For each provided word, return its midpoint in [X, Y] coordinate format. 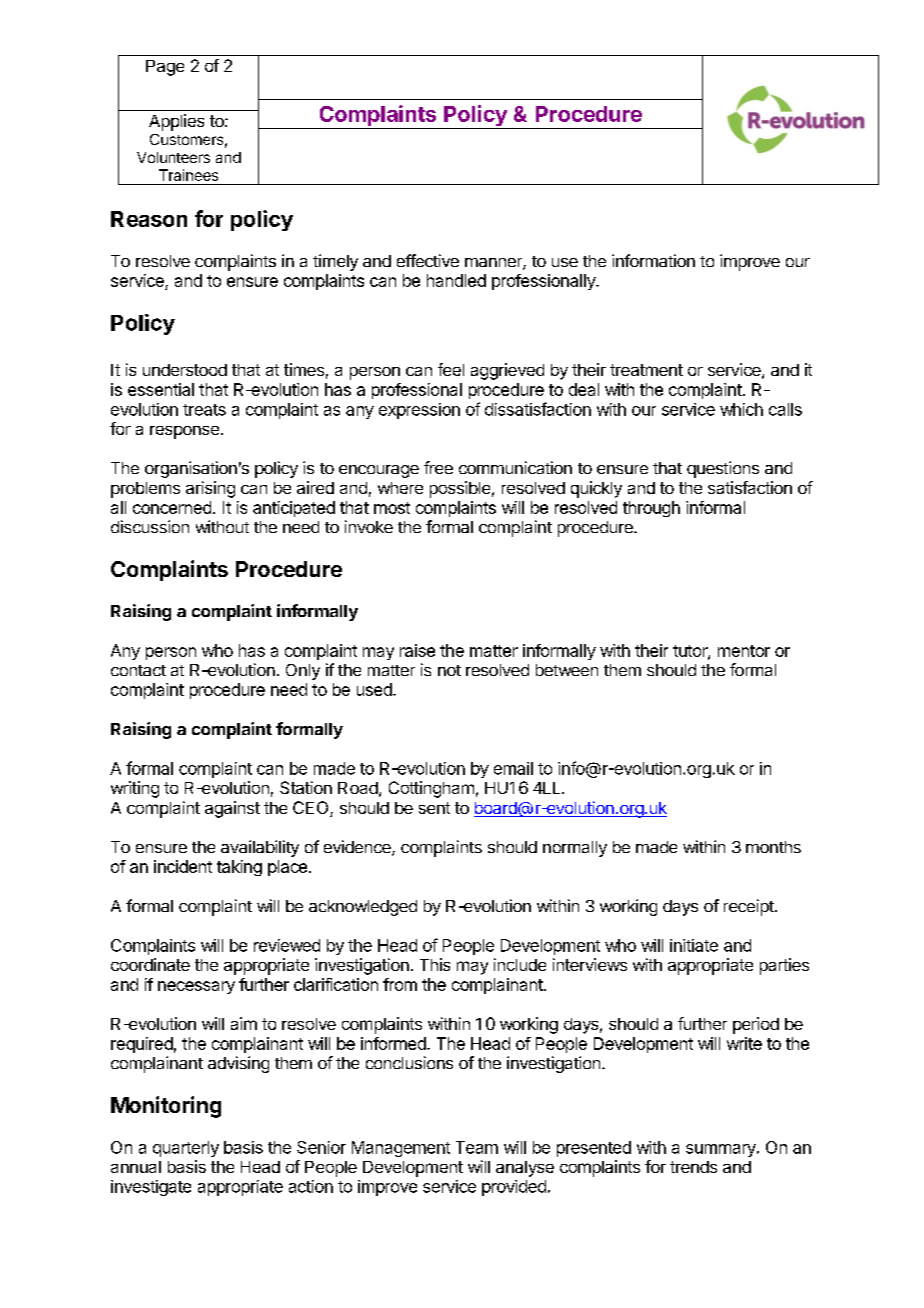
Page [165, 68]
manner [494, 264]
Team [477, 1147]
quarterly [186, 1149]
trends [693, 1167]
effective [428, 260]
